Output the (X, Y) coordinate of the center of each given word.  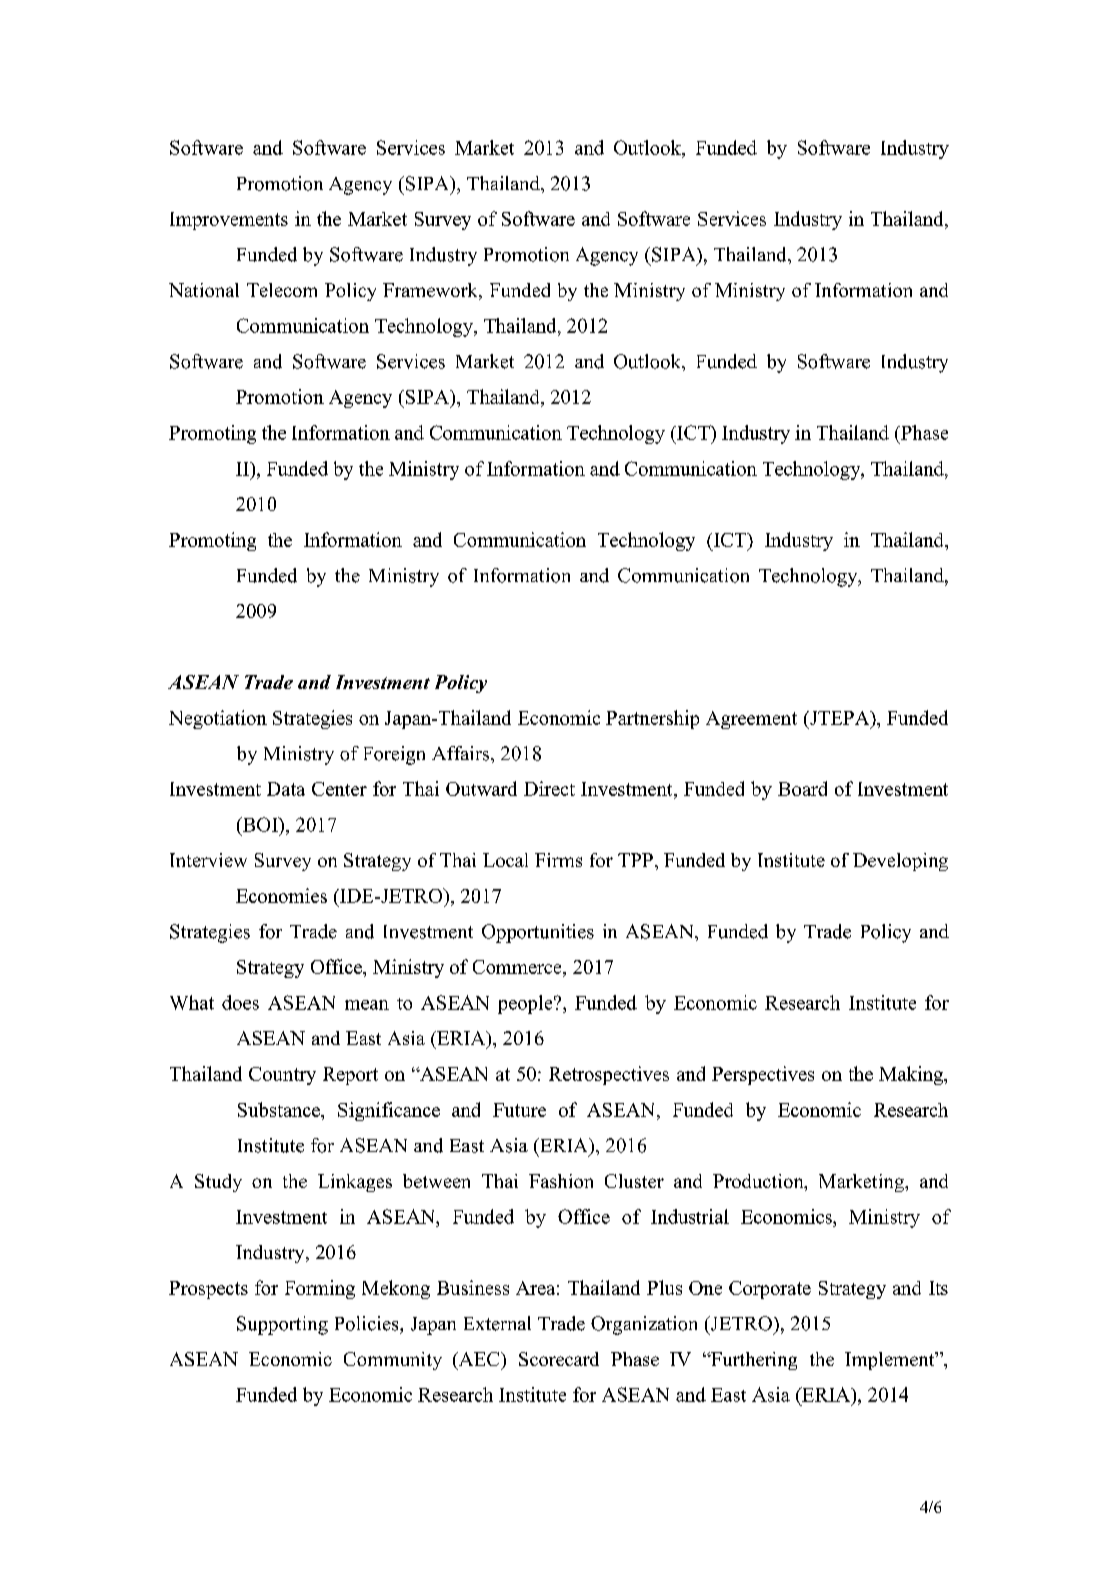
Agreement (751, 720)
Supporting (282, 1325)
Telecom (282, 290)
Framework (431, 291)
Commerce (518, 968)
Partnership (652, 719)
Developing (900, 862)
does (240, 1002)
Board (802, 788)
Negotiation (218, 719)
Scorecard (559, 1359)
